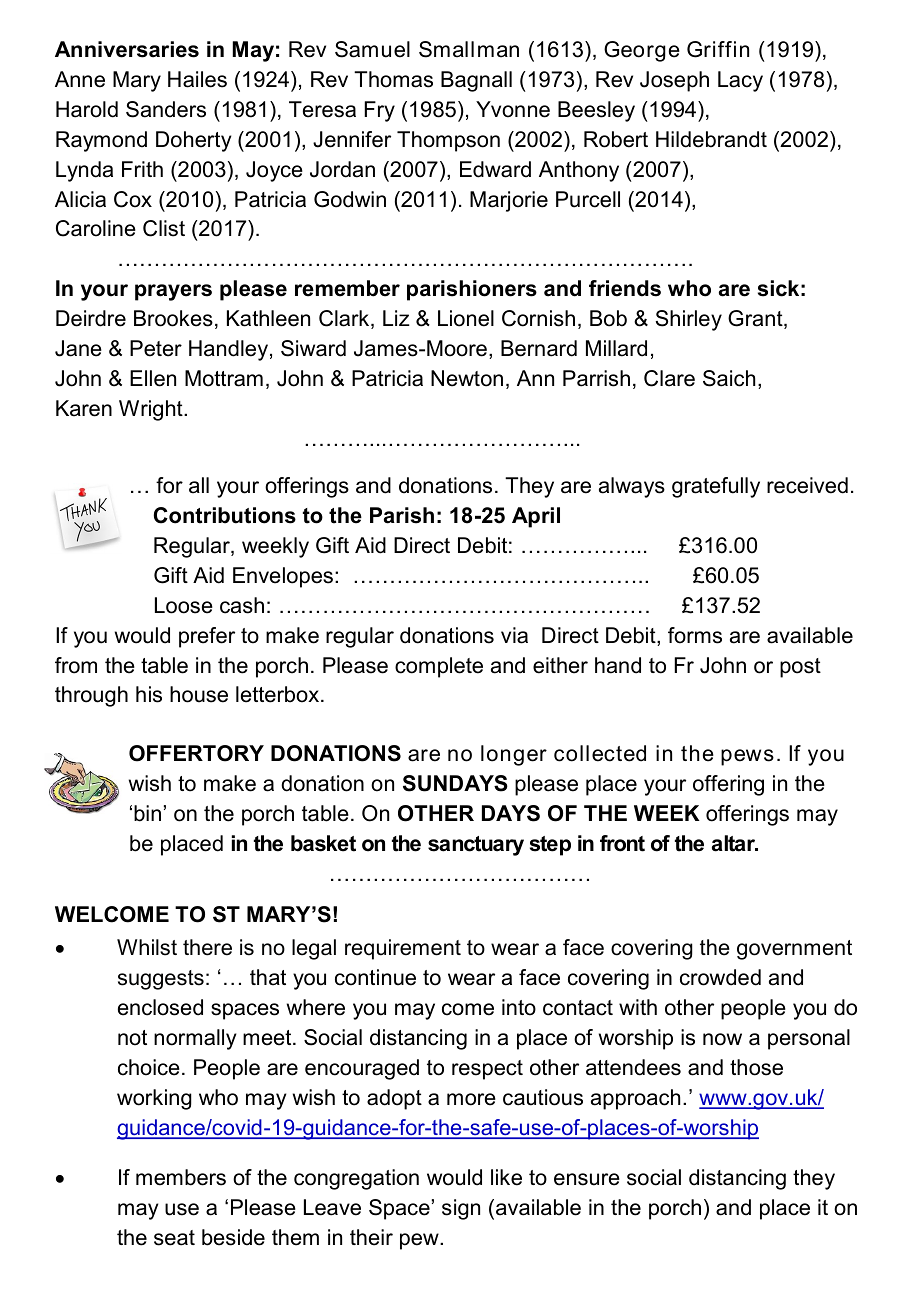 This screenshot has height=1307, width=924. What do you see at coordinates (181, 1177) in the screenshot?
I see `members` at bounding box center [181, 1177].
